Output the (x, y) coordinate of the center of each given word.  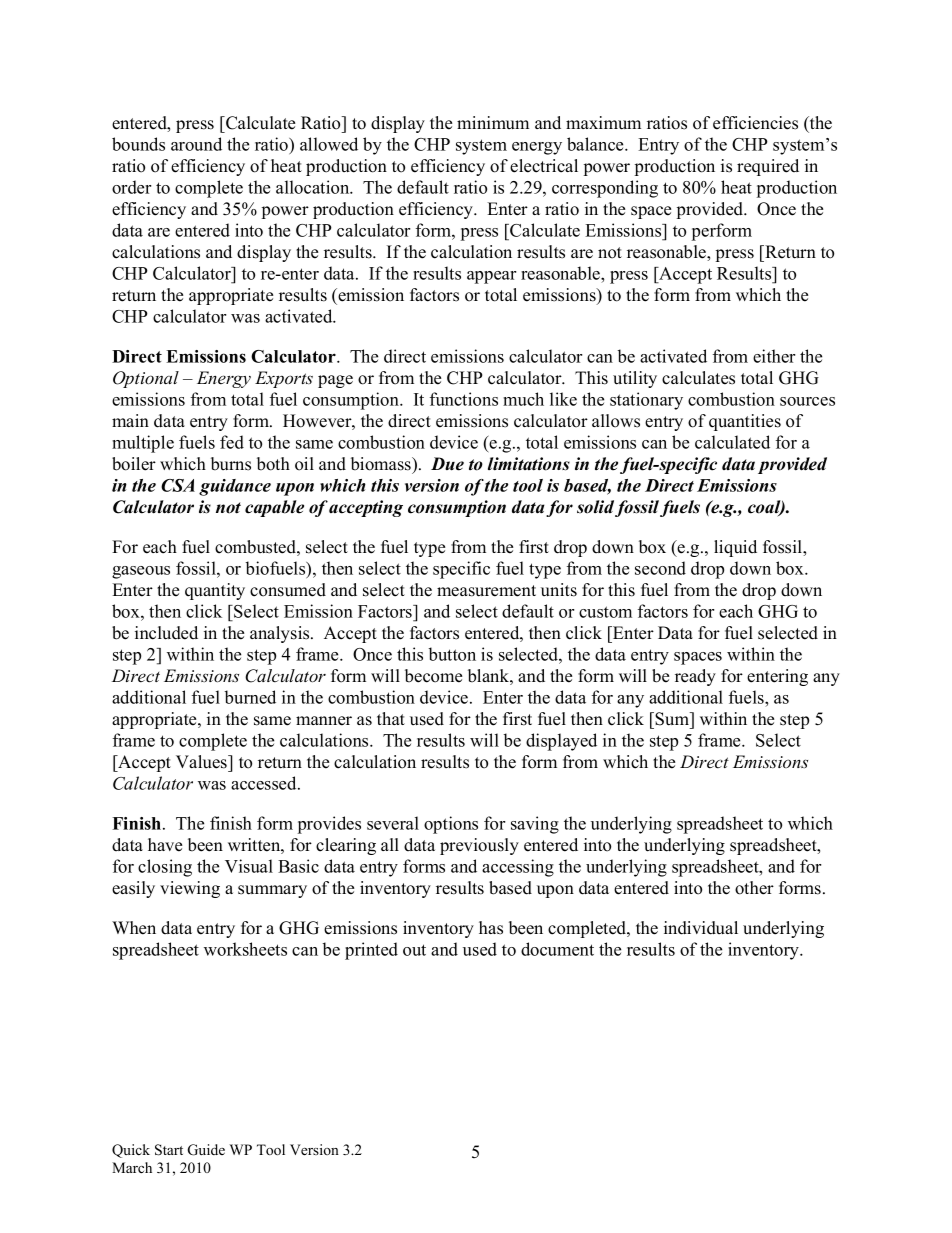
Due (447, 464)
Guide (206, 1150)
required (768, 167)
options (451, 825)
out (414, 950)
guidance (235, 487)
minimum (493, 122)
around (196, 144)
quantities (745, 422)
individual (701, 928)
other (754, 888)
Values (202, 762)
